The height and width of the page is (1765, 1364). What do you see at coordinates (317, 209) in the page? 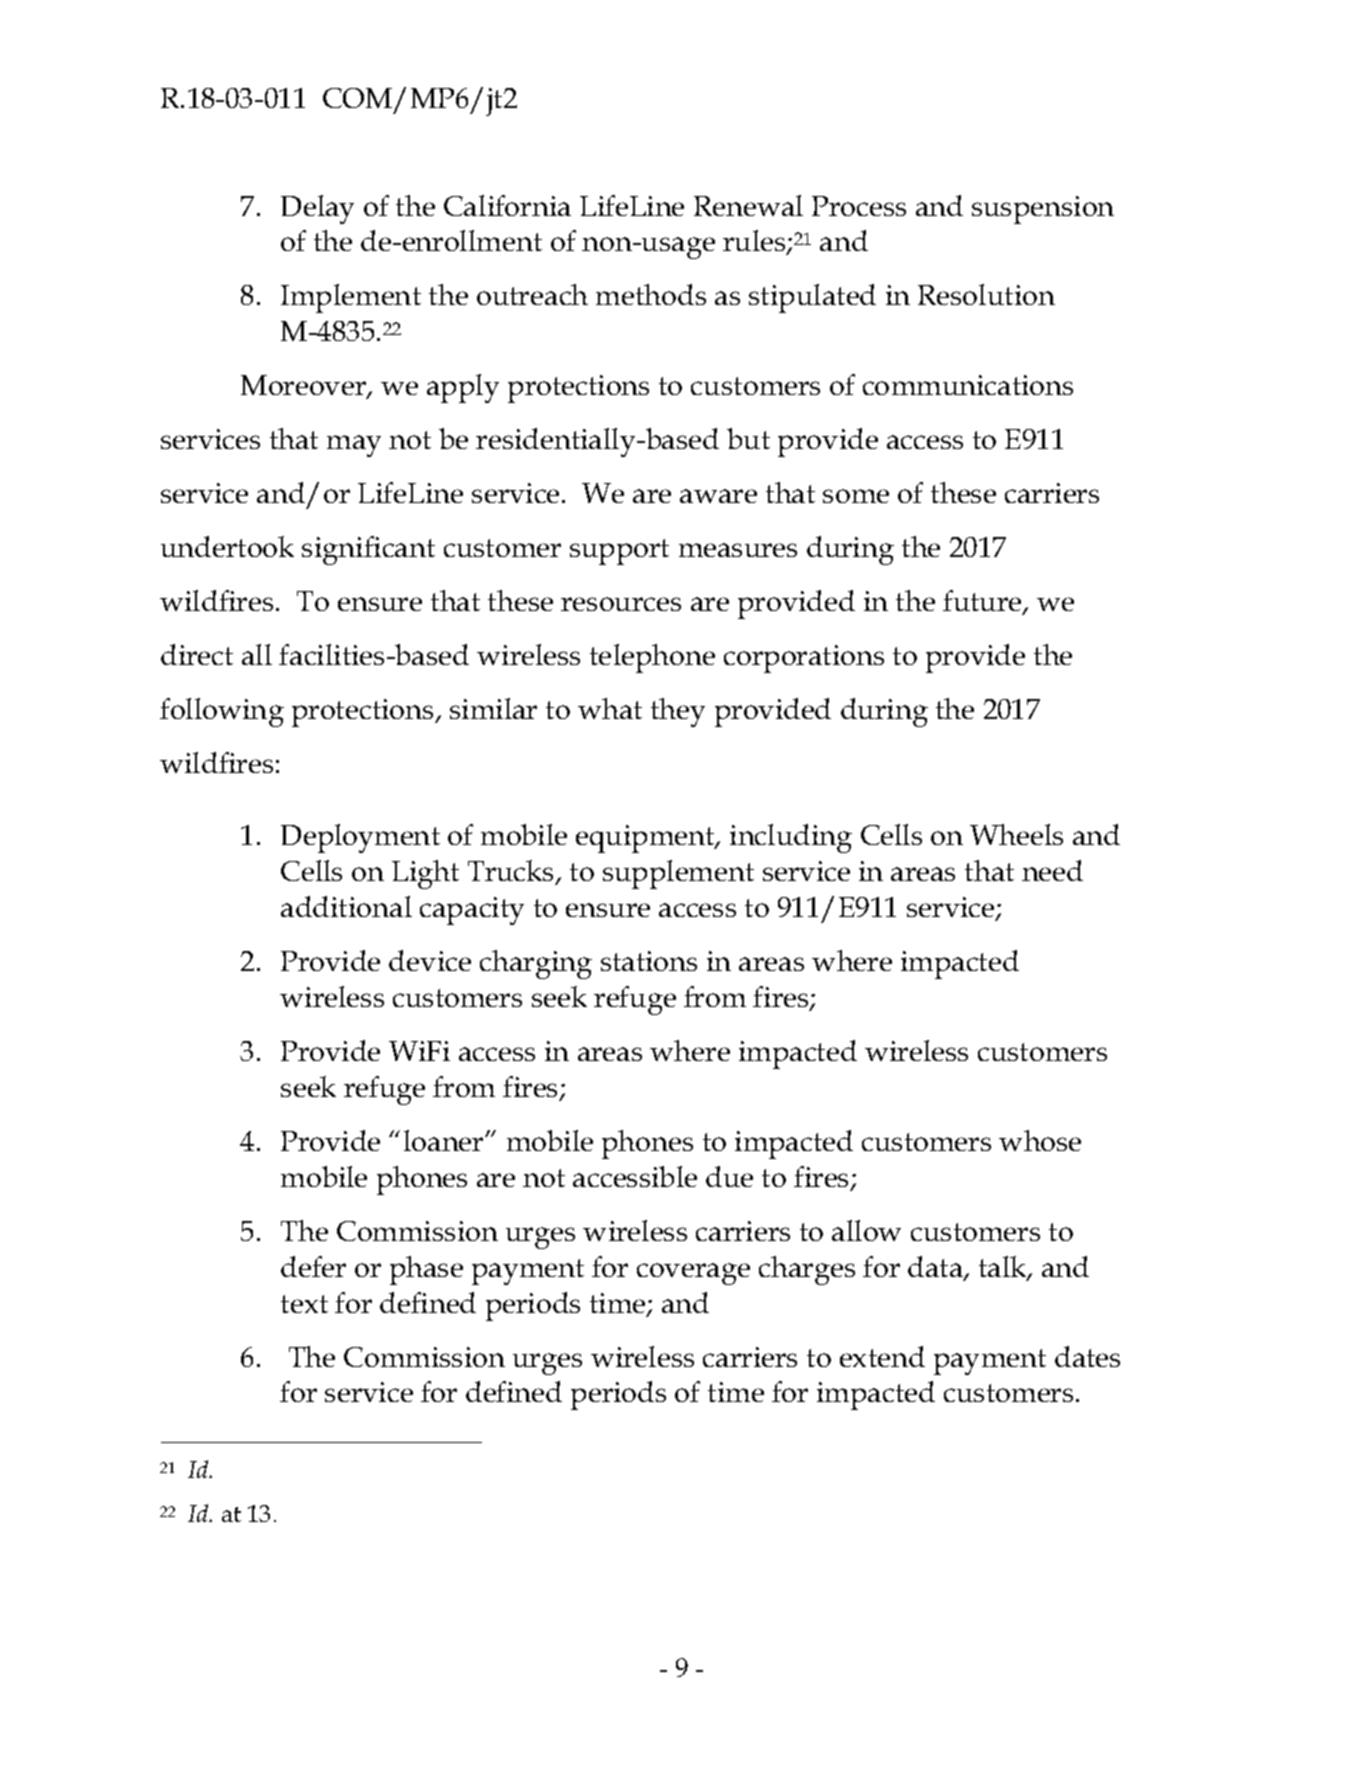
I see `Delay` at bounding box center [317, 209].
